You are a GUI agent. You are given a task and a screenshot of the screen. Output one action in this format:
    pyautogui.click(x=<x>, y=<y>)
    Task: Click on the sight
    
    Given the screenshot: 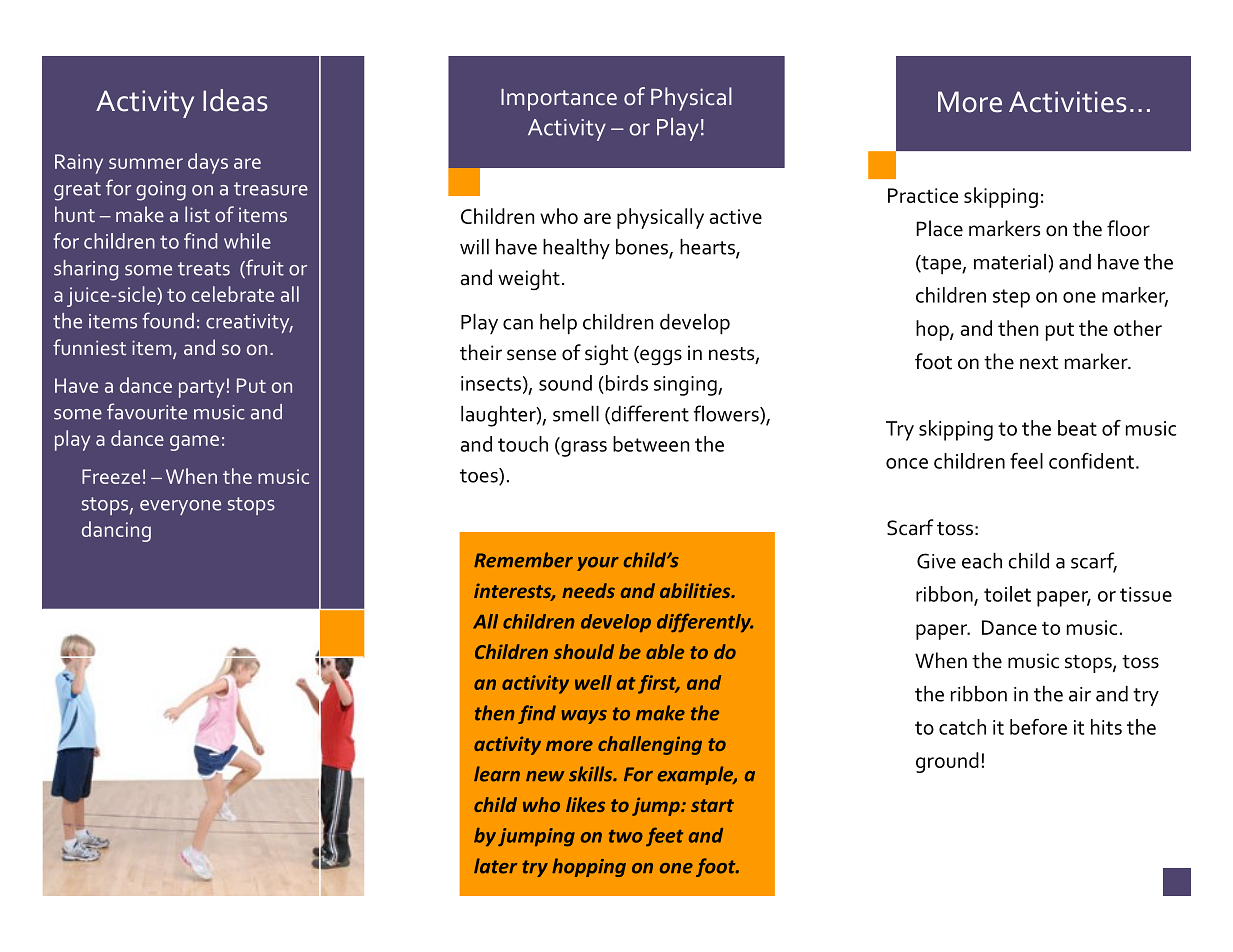 What is the action you would take?
    pyautogui.click(x=607, y=355)
